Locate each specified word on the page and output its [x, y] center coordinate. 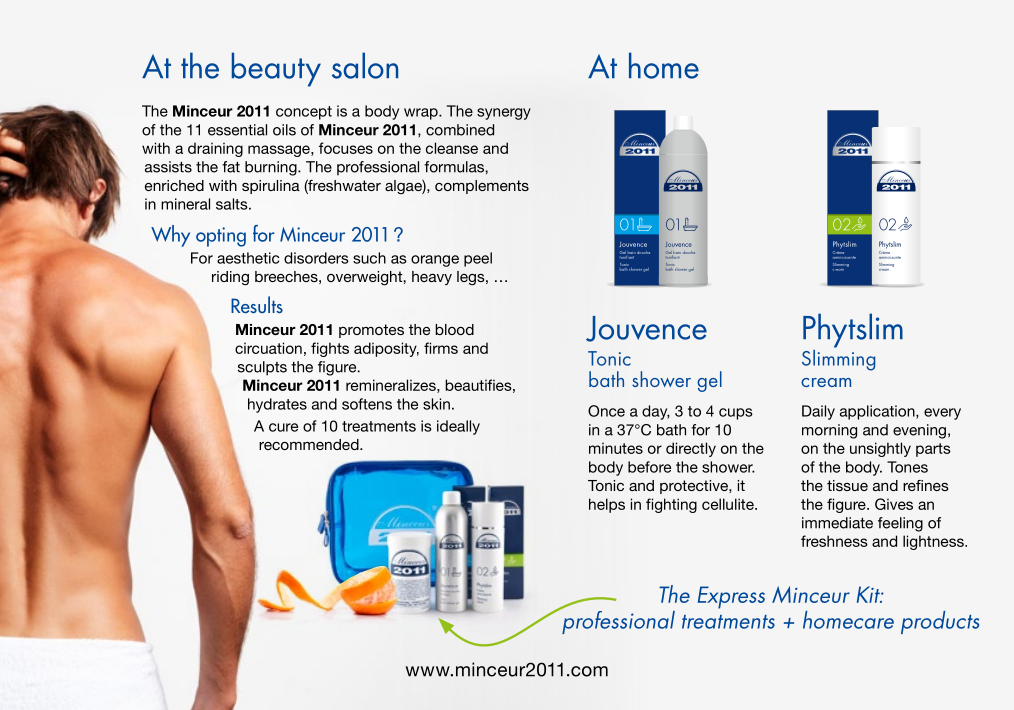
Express [731, 597]
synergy [504, 114]
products [940, 622]
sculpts [262, 368]
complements [482, 187]
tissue [847, 485]
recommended [310, 444]
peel [478, 259]
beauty [276, 69]
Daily [818, 412]
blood [454, 329]
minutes [616, 448]
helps [607, 505]
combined [460, 130]
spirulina [271, 187]
